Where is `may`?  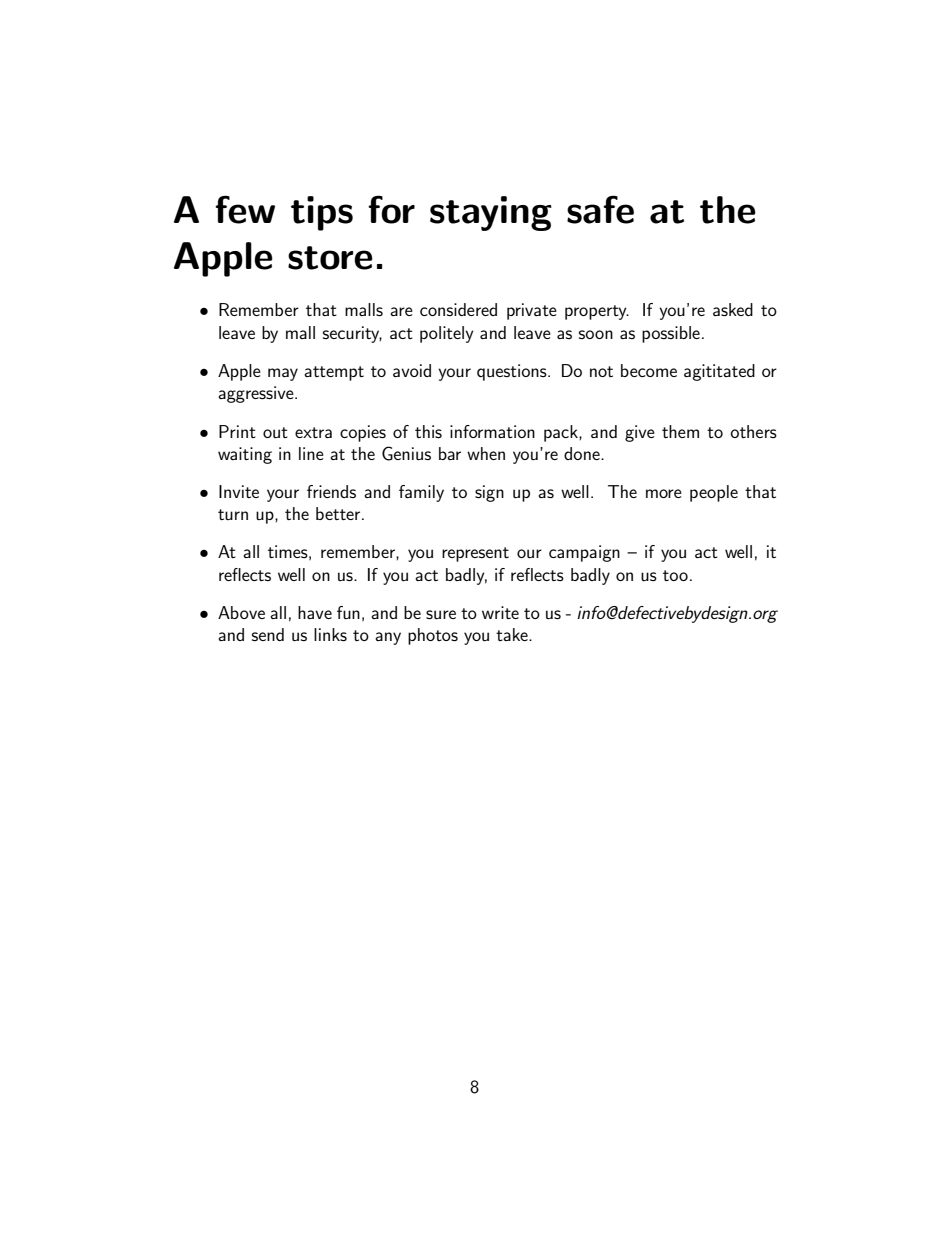
may is located at coordinates (283, 374).
